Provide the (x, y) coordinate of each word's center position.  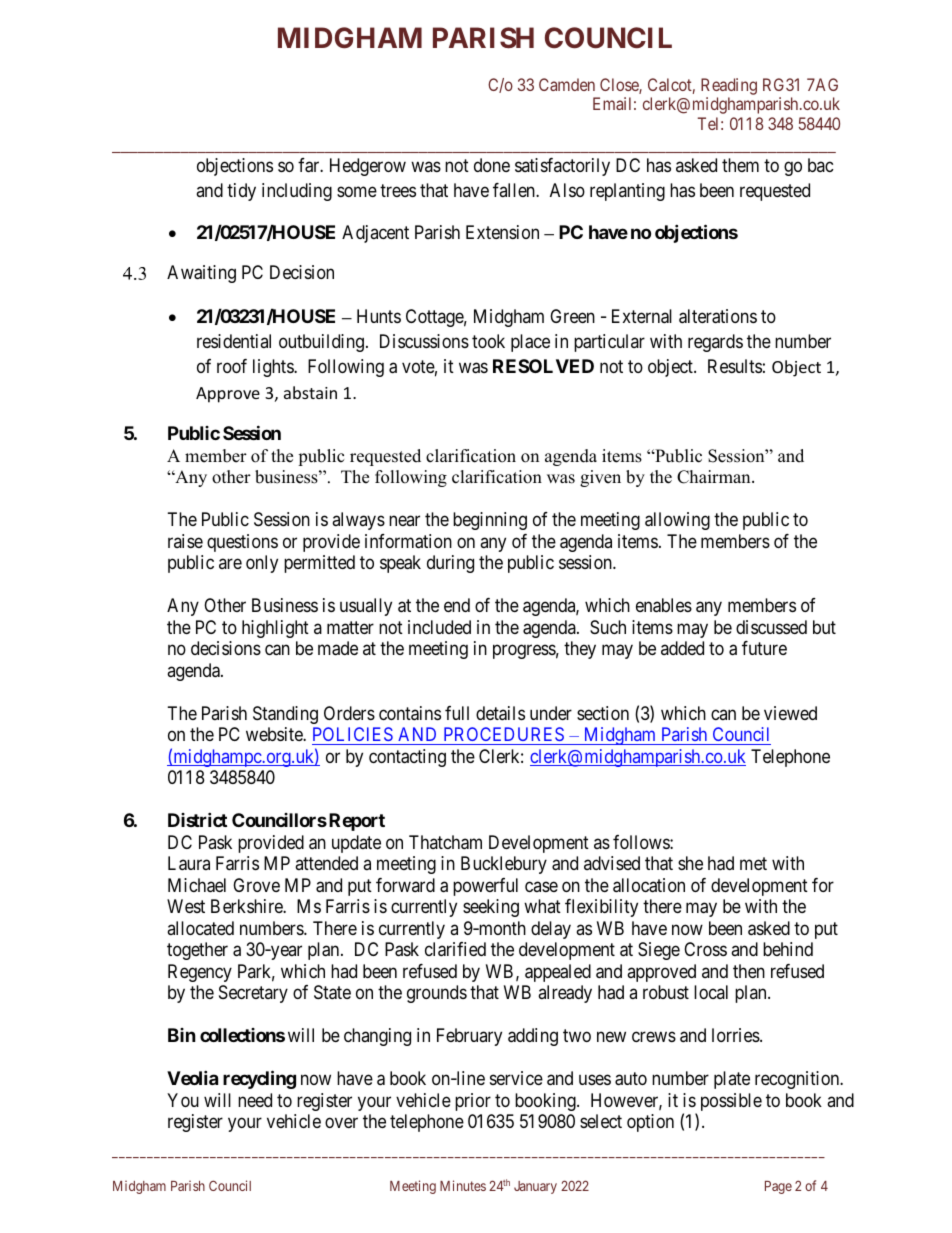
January (535, 1187)
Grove (256, 885)
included (439, 627)
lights (274, 368)
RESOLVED (543, 366)
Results (735, 366)
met (753, 863)
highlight (275, 629)
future (764, 648)
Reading (729, 86)
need (255, 1100)
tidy (241, 192)
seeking (491, 908)
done (492, 165)
